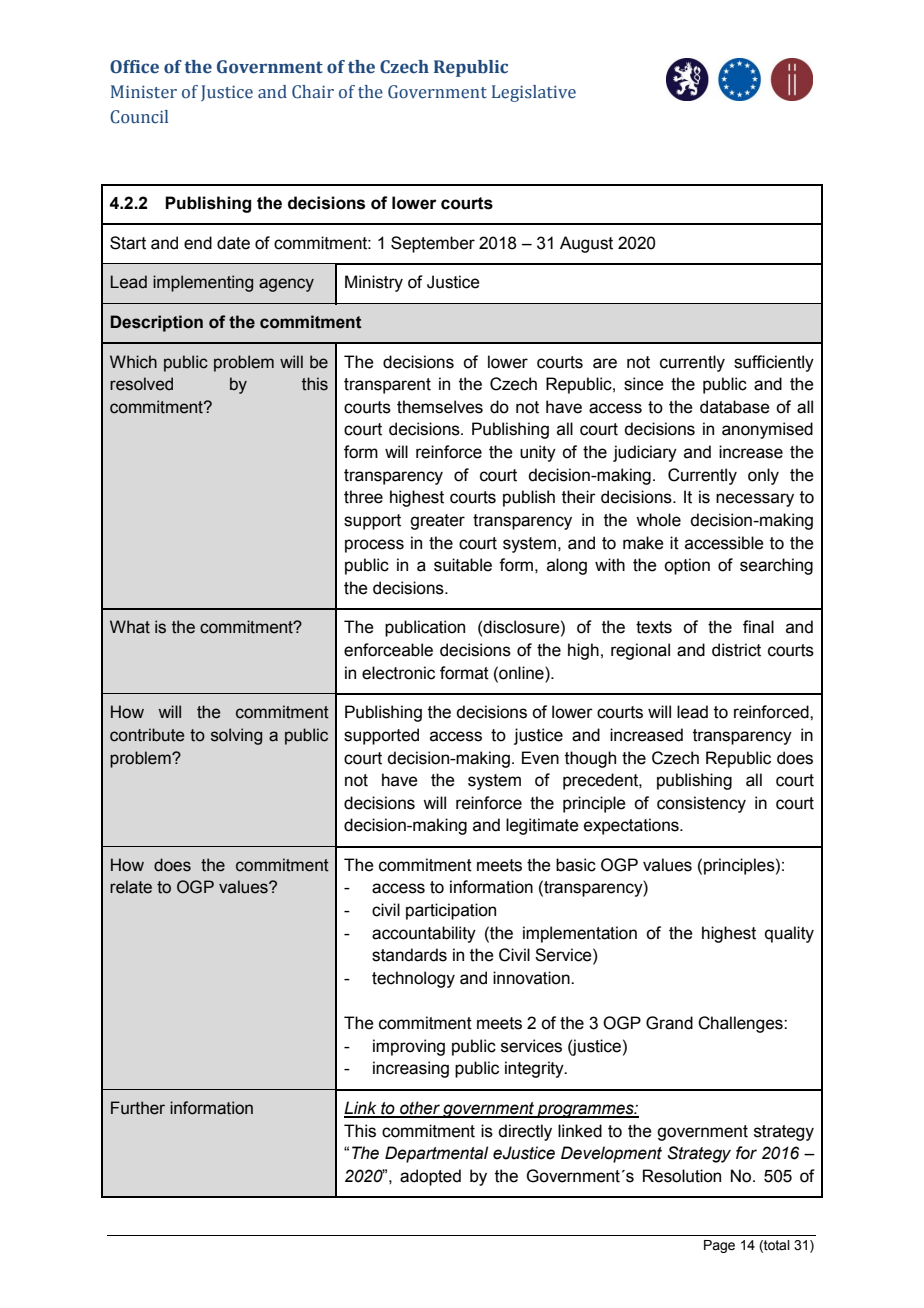 Image resolution: width=924 pixels, height=1308 pixels. What do you see at coordinates (735, 407) in the document?
I see `database` at bounding box center [735, 407].
